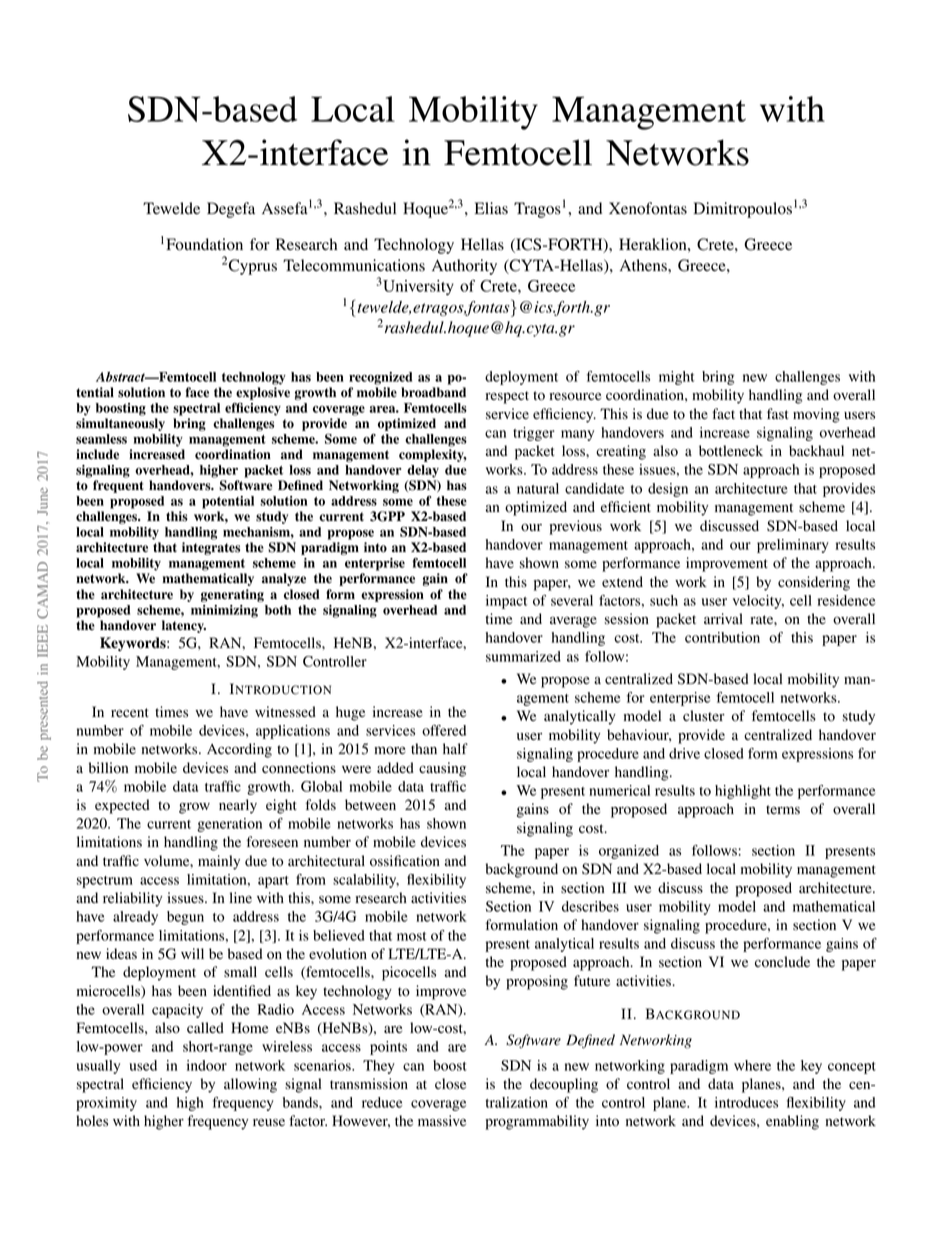 The image size is (952, 1233). I want to click on Elias, so click(491, 208).
